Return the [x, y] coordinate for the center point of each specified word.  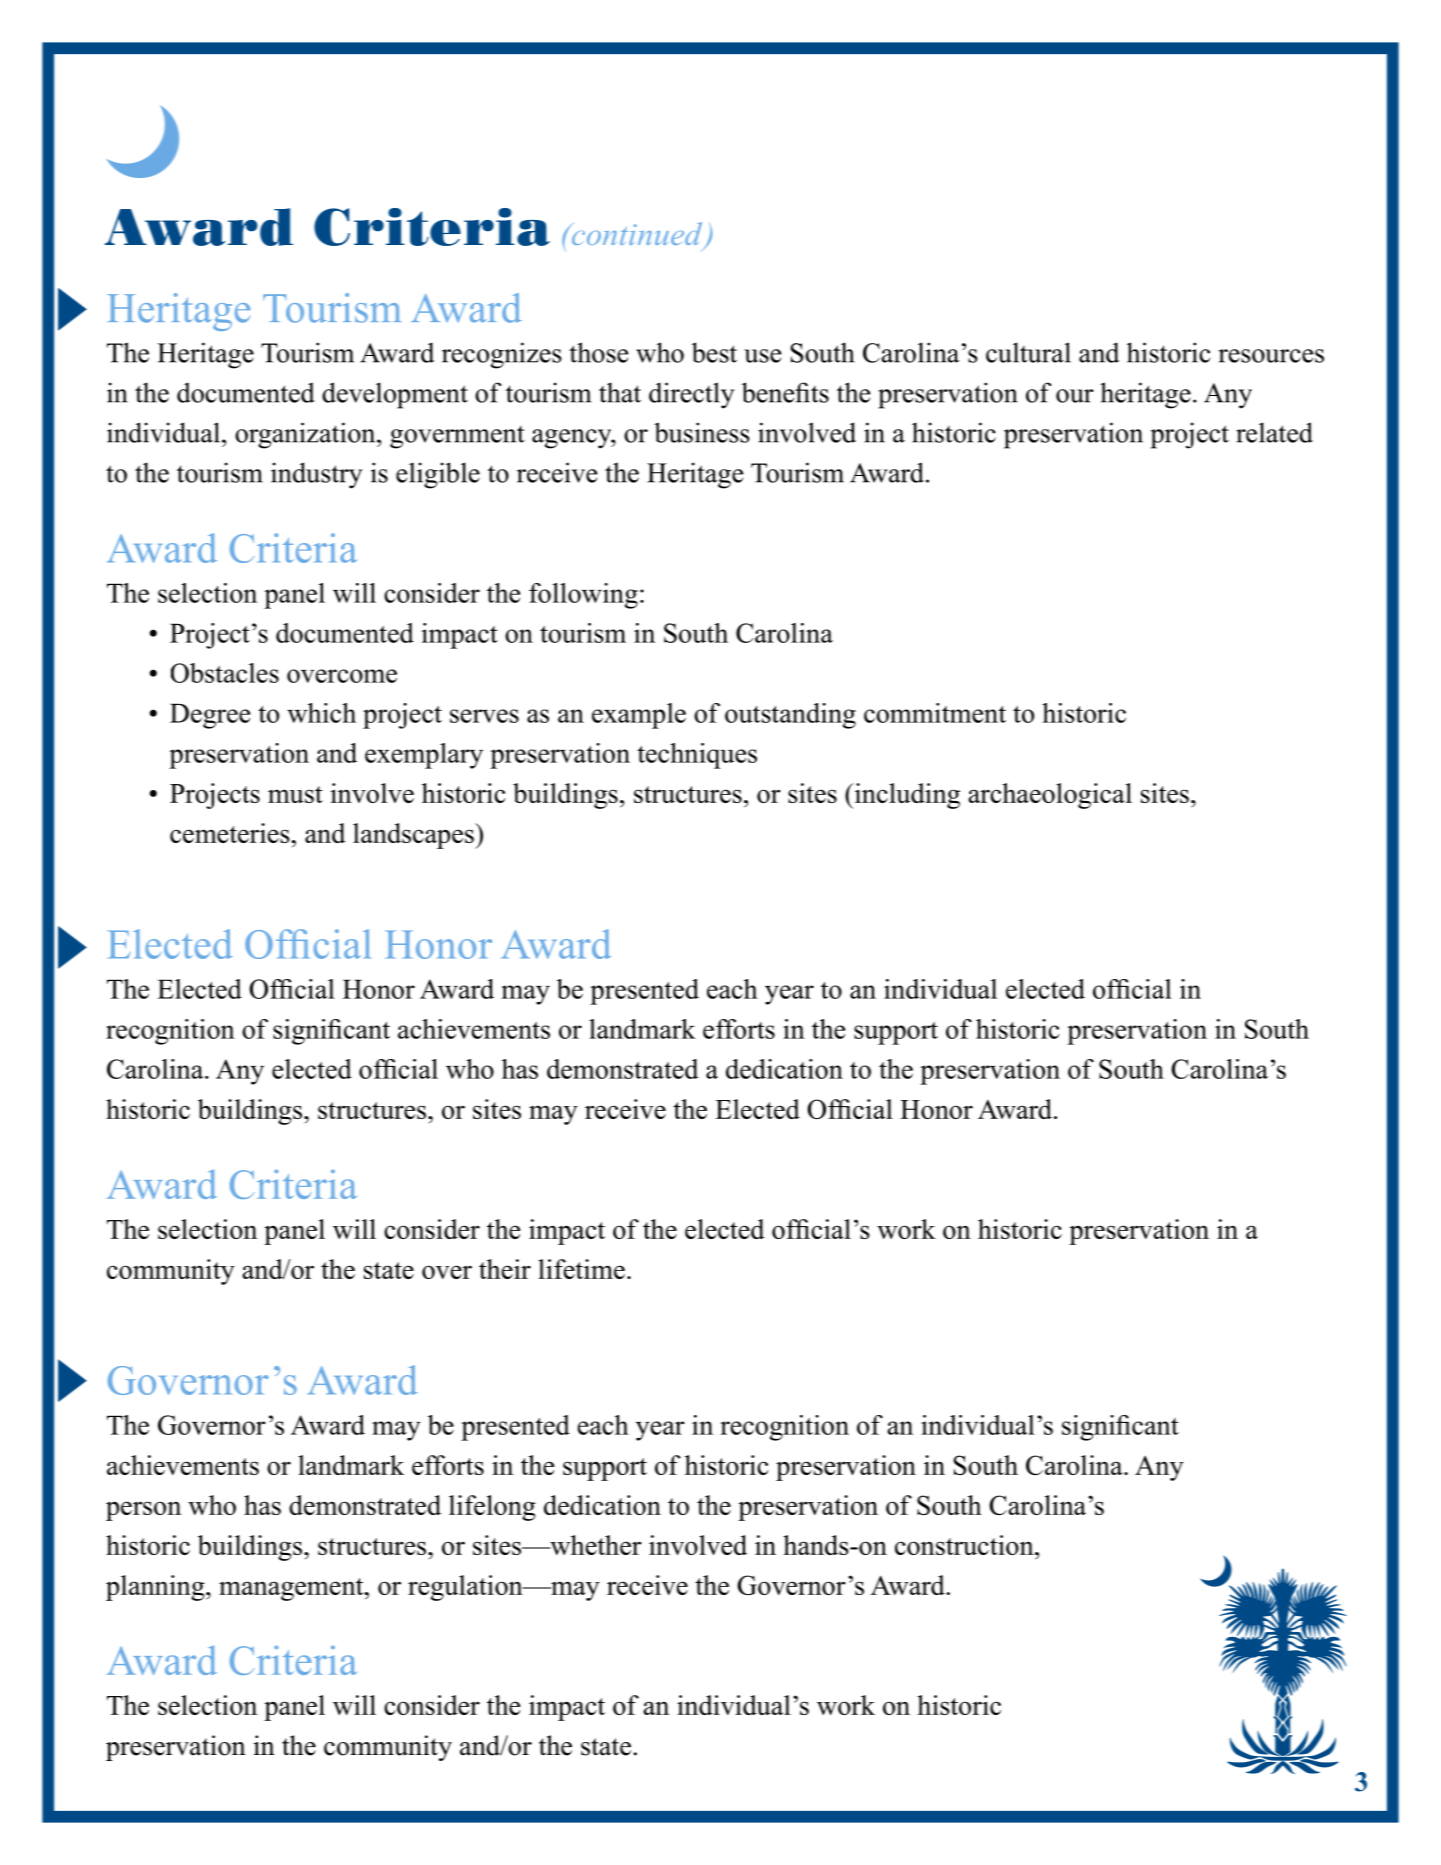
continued [637, 235]
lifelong [492, 1508]
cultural [1028, 352]
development [395, 395]
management [292, 1589]
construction [965, 1545]
